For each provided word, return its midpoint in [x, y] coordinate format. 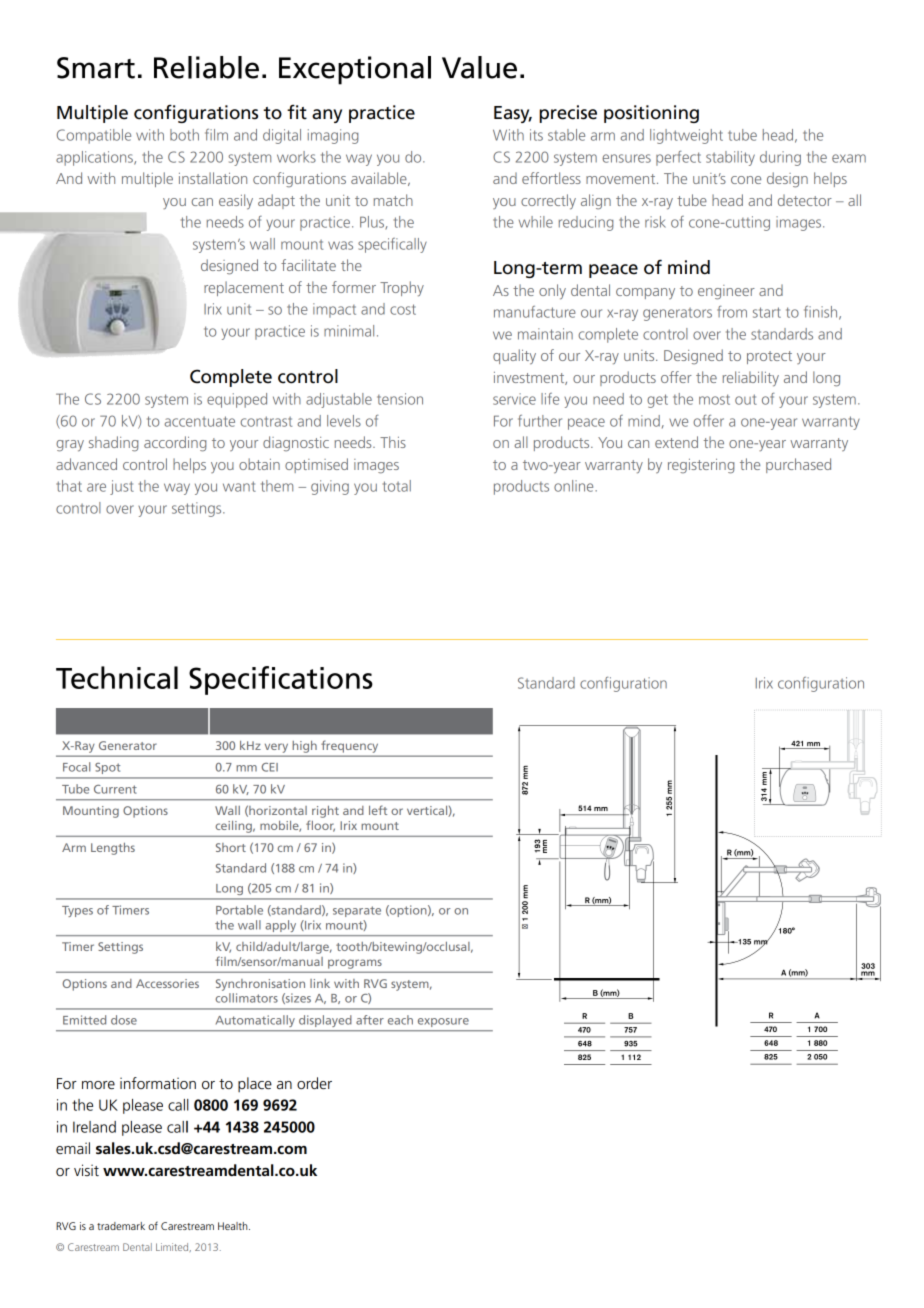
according [175, 444]
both [184, 135]
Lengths [113, 849]
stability [730, 158]
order [314, 1083]
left [378, 810]
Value [479, 67]
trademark [121, 1226]
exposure [443, 1022]
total [397, 486]
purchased [798, 465]
